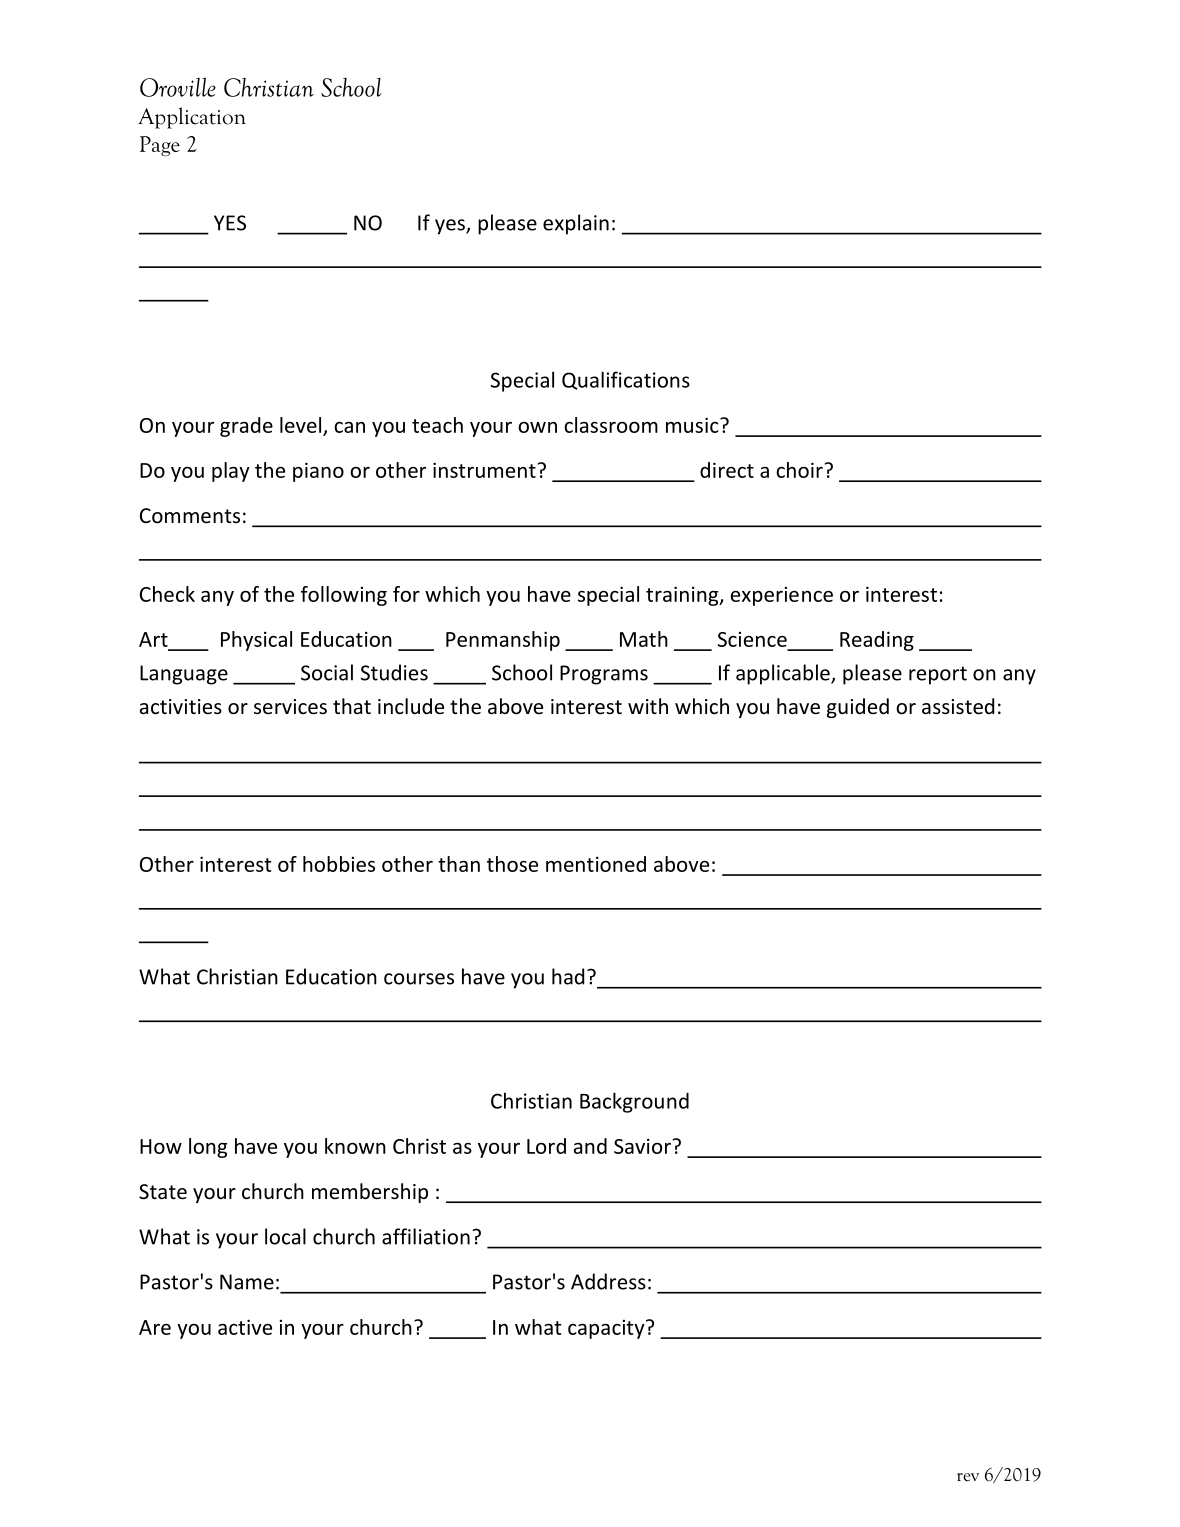  What do you see at coordinates (799, 470) in the page?
I see `choir` at bounding box center [799, 470].
